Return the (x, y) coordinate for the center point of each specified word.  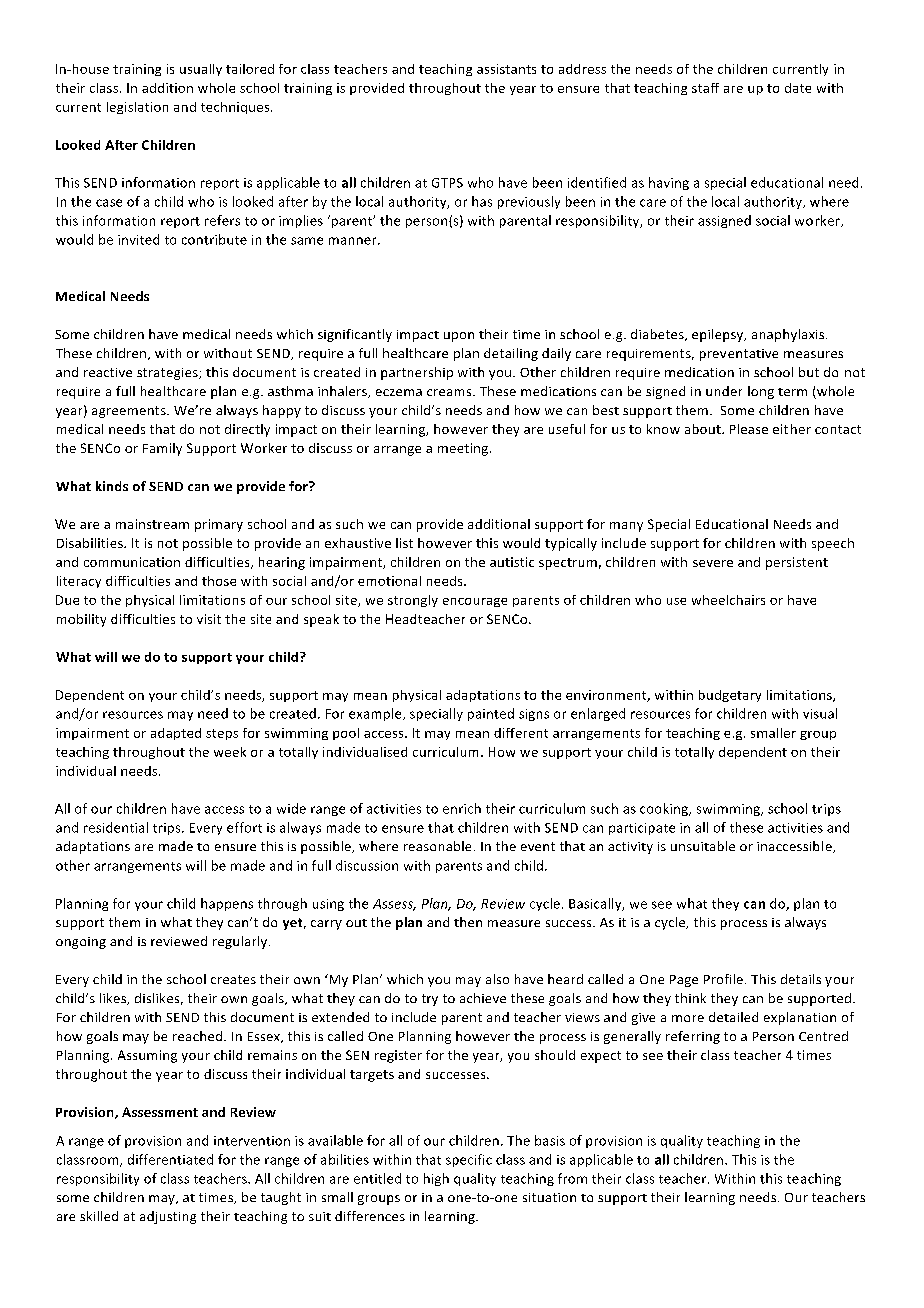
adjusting (168, 1217)
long (761, 392)
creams (450, 392)
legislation (137, 108)
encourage (475, 602)
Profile (723, 979)
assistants (506, 69)
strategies (168, 374)
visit (209, 619)
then (468, 922)
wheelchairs (728, 600)
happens (227, 904)
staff (705, 88)
